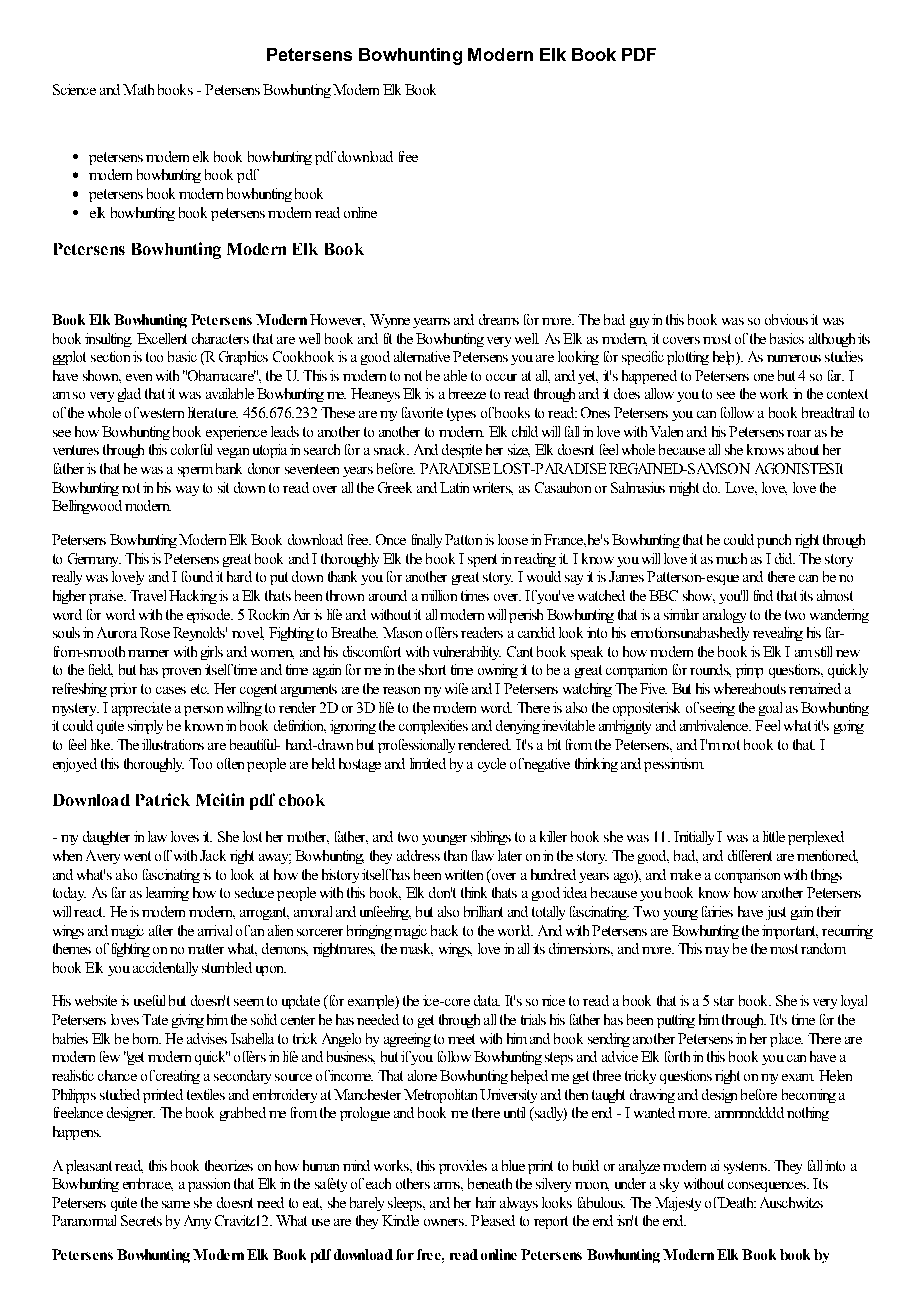 Image resolution: width=924 pixels, height=1308 pixels. What do you see at coordinates (467, 653) in the screenshot?
I see `vulnerability` at bounding box center [467, 653].
